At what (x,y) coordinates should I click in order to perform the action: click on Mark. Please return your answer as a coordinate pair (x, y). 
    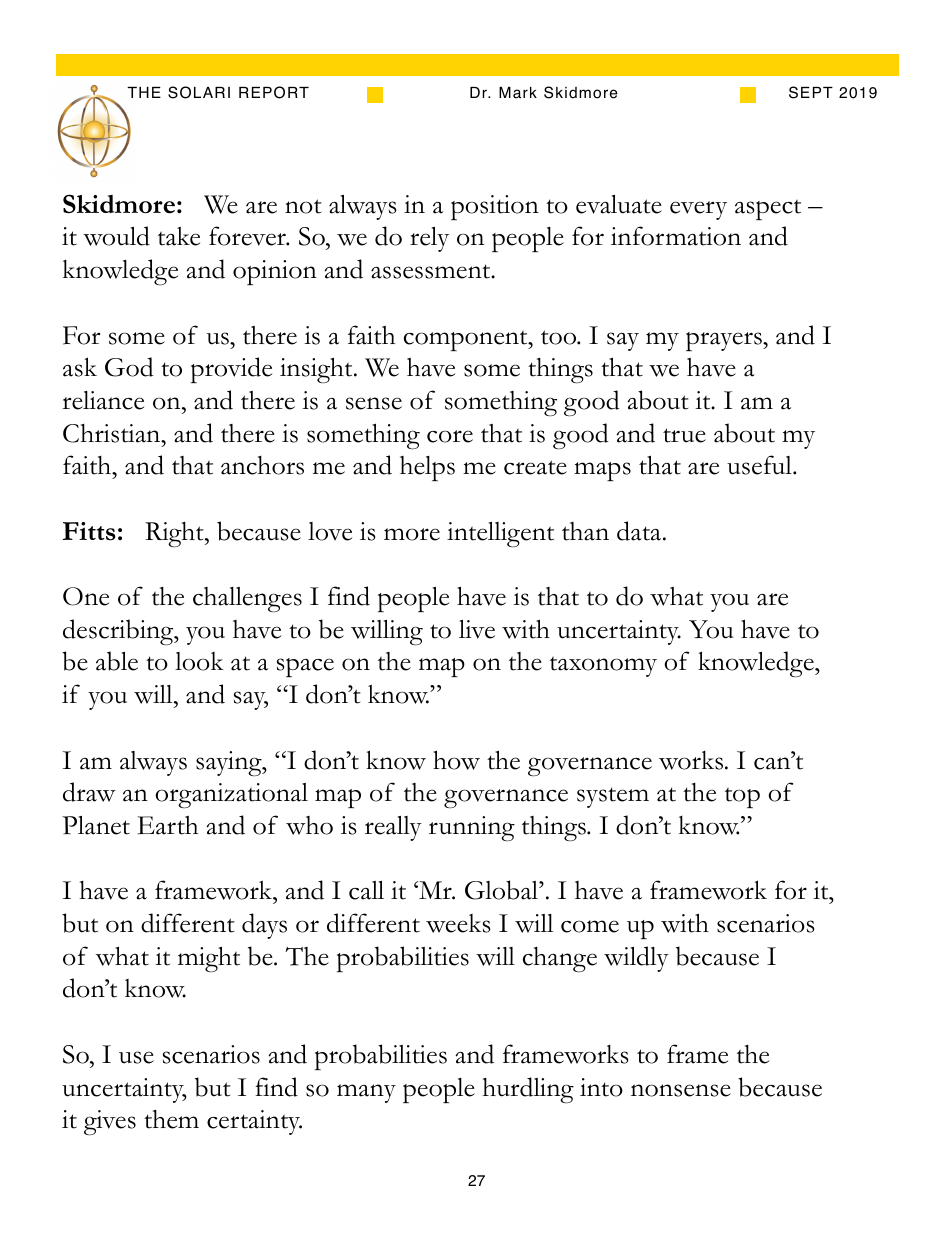
    Looking at the image, I should click on (518, 93).
